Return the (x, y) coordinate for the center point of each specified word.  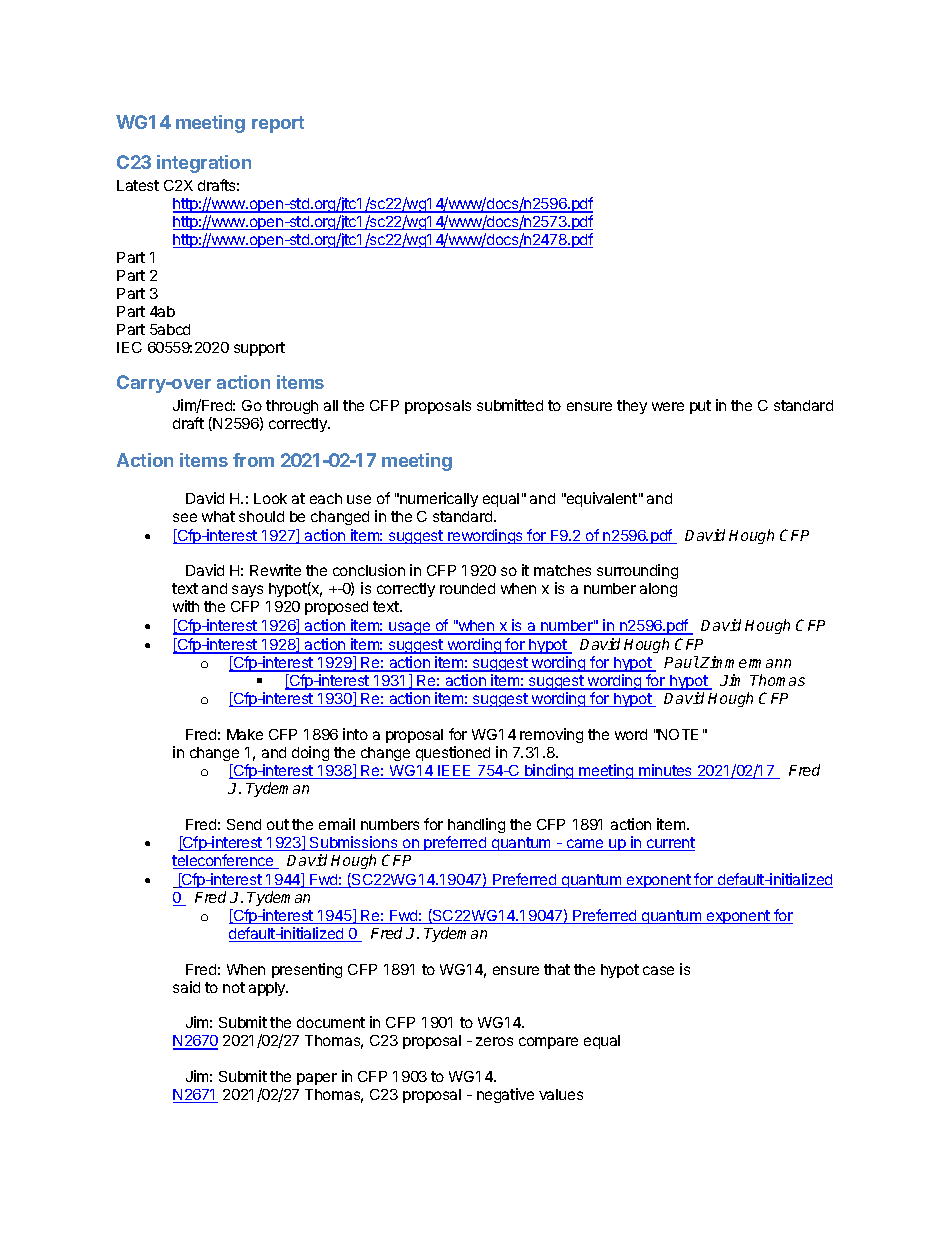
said (186, 987)
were (668, 406)
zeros (494, 1041)
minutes (666, 771)
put (700, 407)
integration (204, 164)
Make (245, 734)
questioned (453, 753)
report (278, 124)
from (253, 460)
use (359, 499)
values (561, 1094)
